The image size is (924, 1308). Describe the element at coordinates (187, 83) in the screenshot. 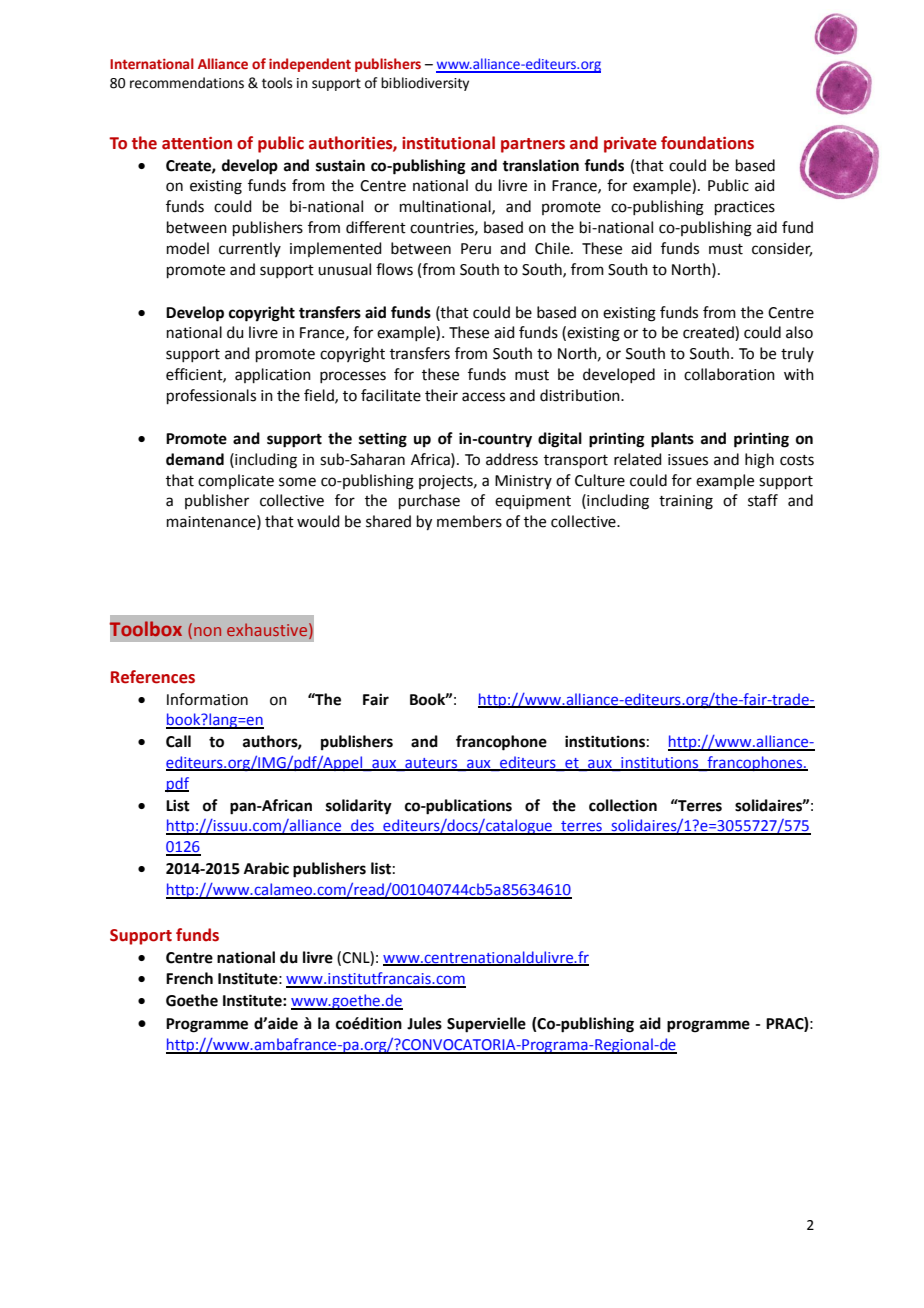

I see `recommendations` at that location.
